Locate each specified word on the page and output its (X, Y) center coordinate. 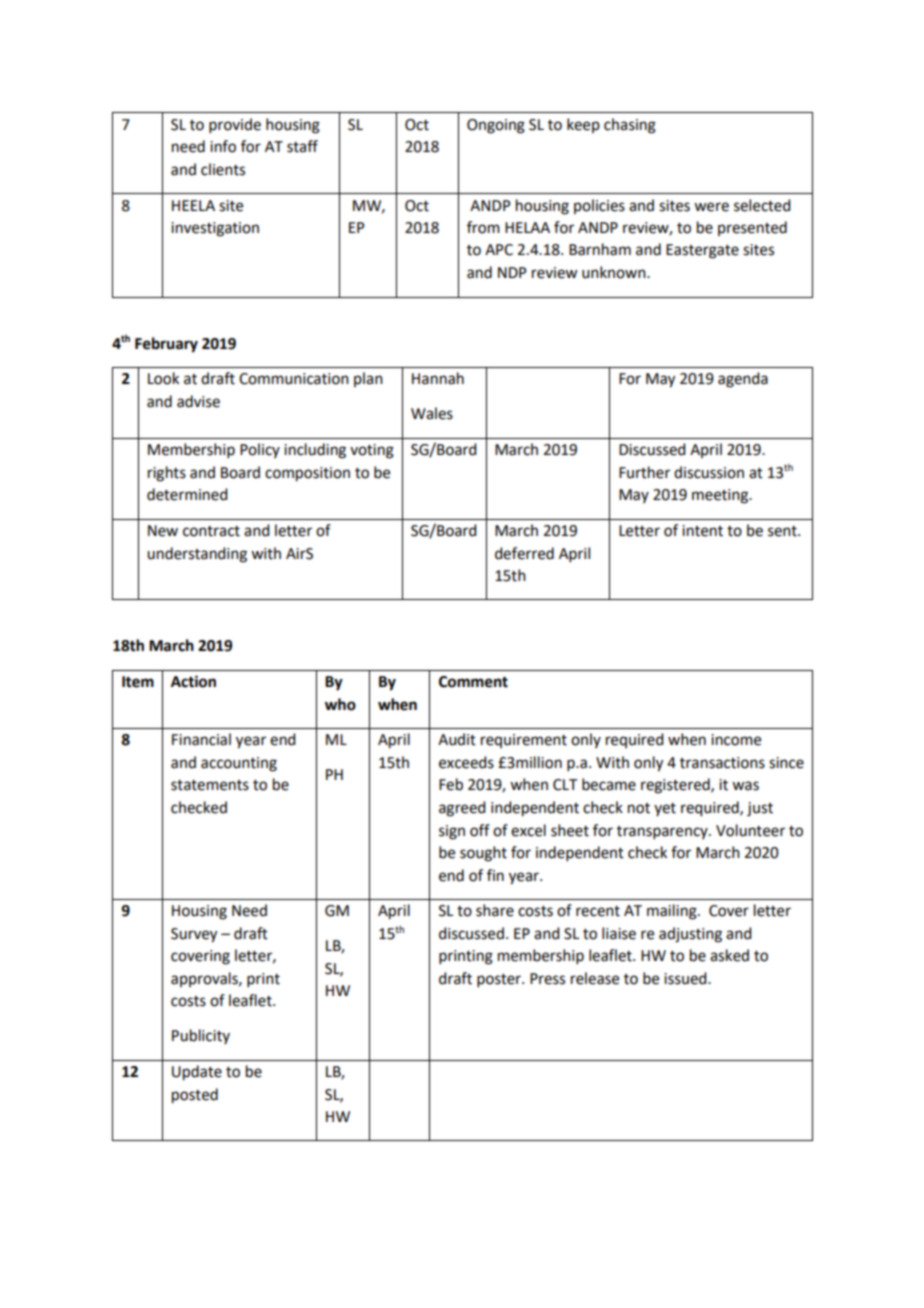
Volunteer (750, 830)
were (711, 207)
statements (210, 785)
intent (702, 531)
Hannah (438, 378)
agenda (743, 380)
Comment (473, 682)
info (223, 146)
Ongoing (496, 126)
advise (198, 401)
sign (452, 832)
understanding (197, 555)
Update (197, 1073)
